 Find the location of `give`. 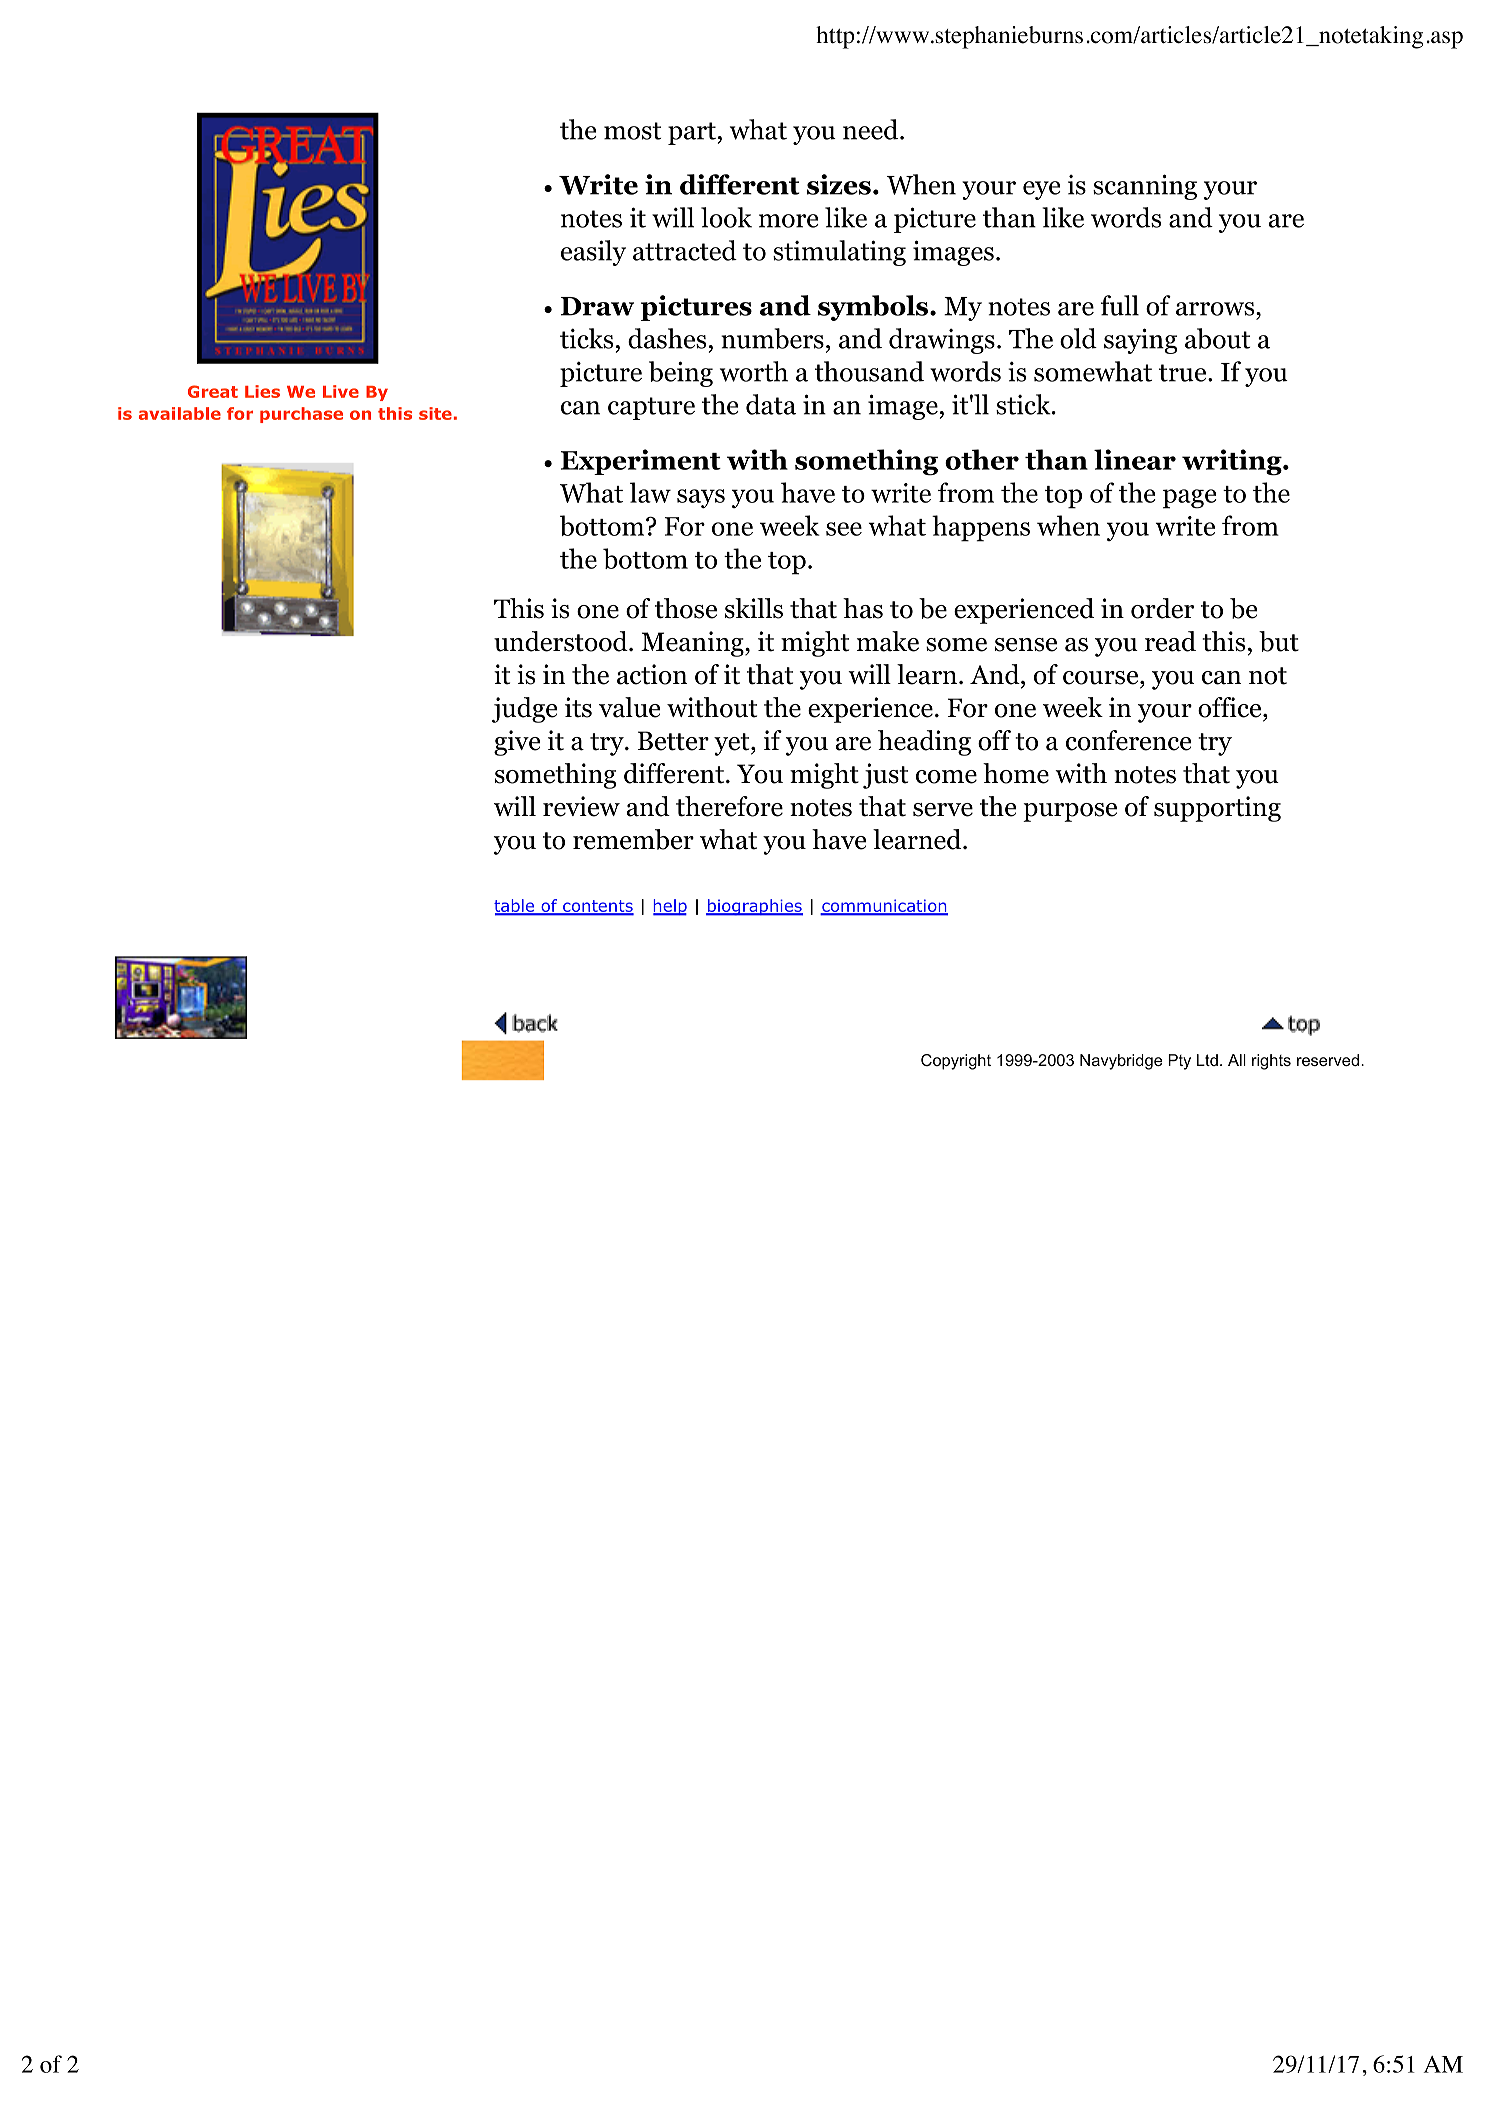

give is located at coordinates (517, 743).
